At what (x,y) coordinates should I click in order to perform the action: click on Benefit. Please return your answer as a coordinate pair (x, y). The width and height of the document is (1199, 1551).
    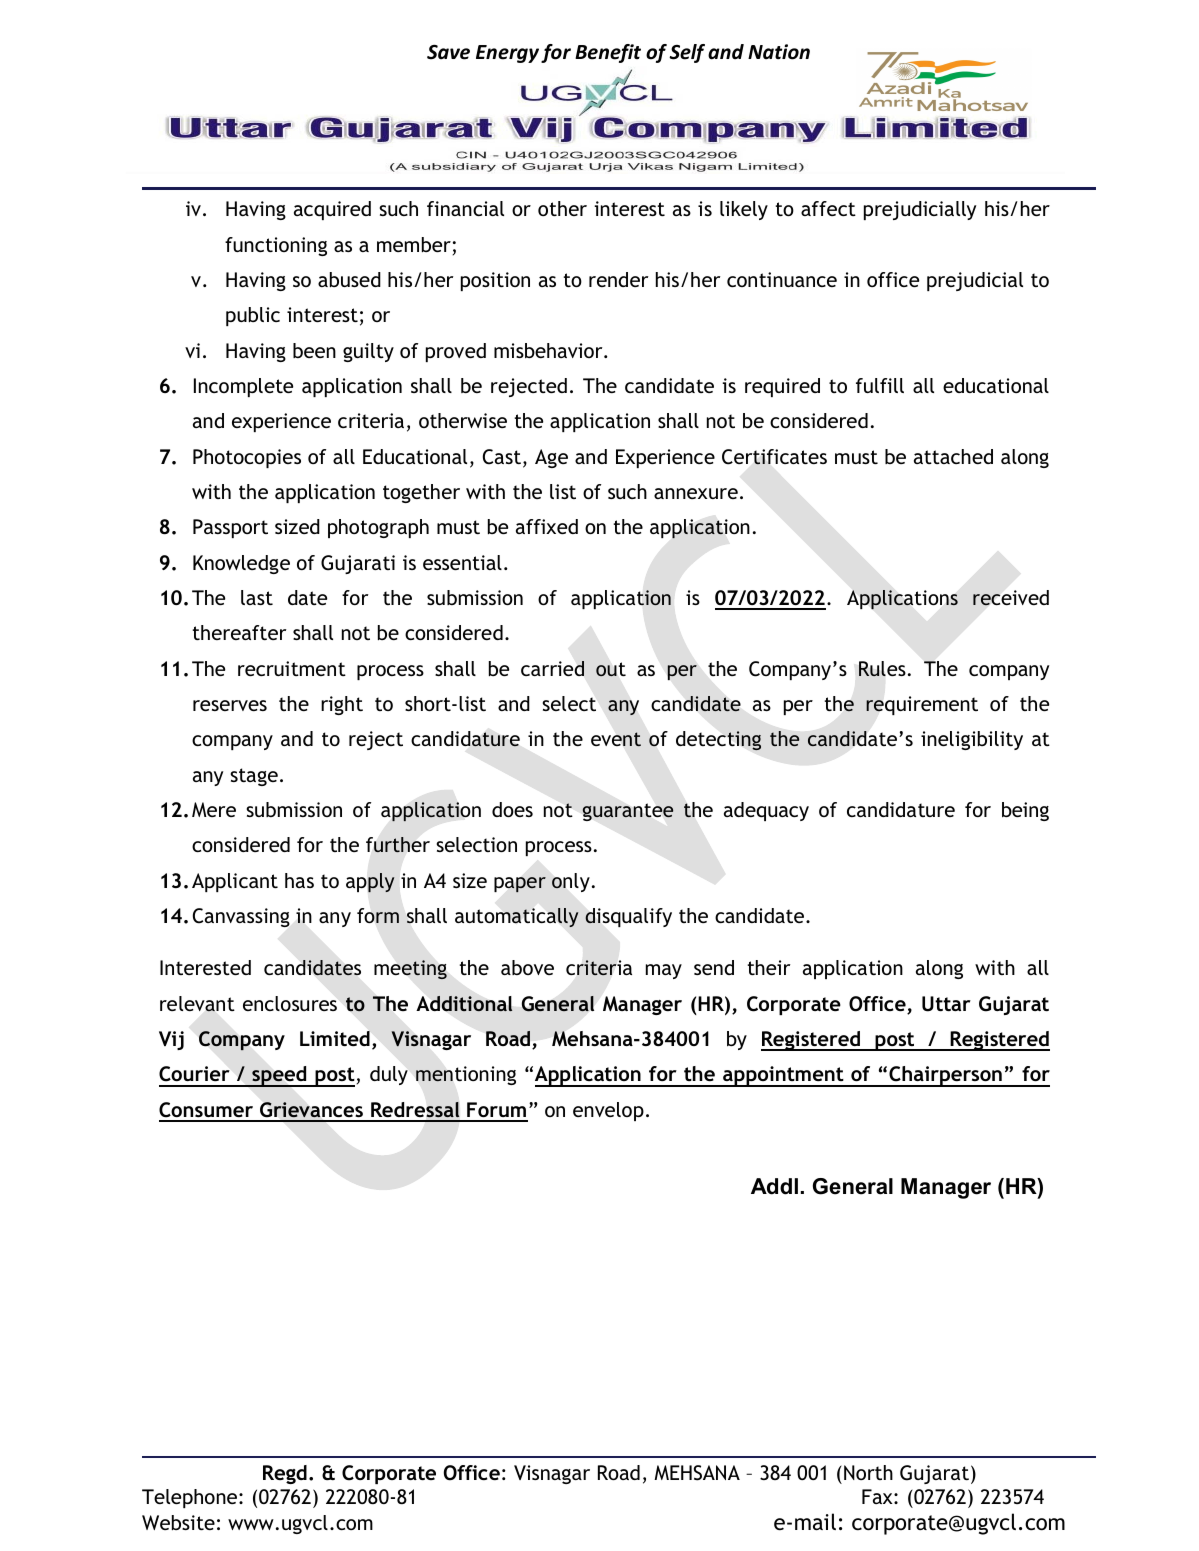
    Looking at the image, I should click on (608, 53).
